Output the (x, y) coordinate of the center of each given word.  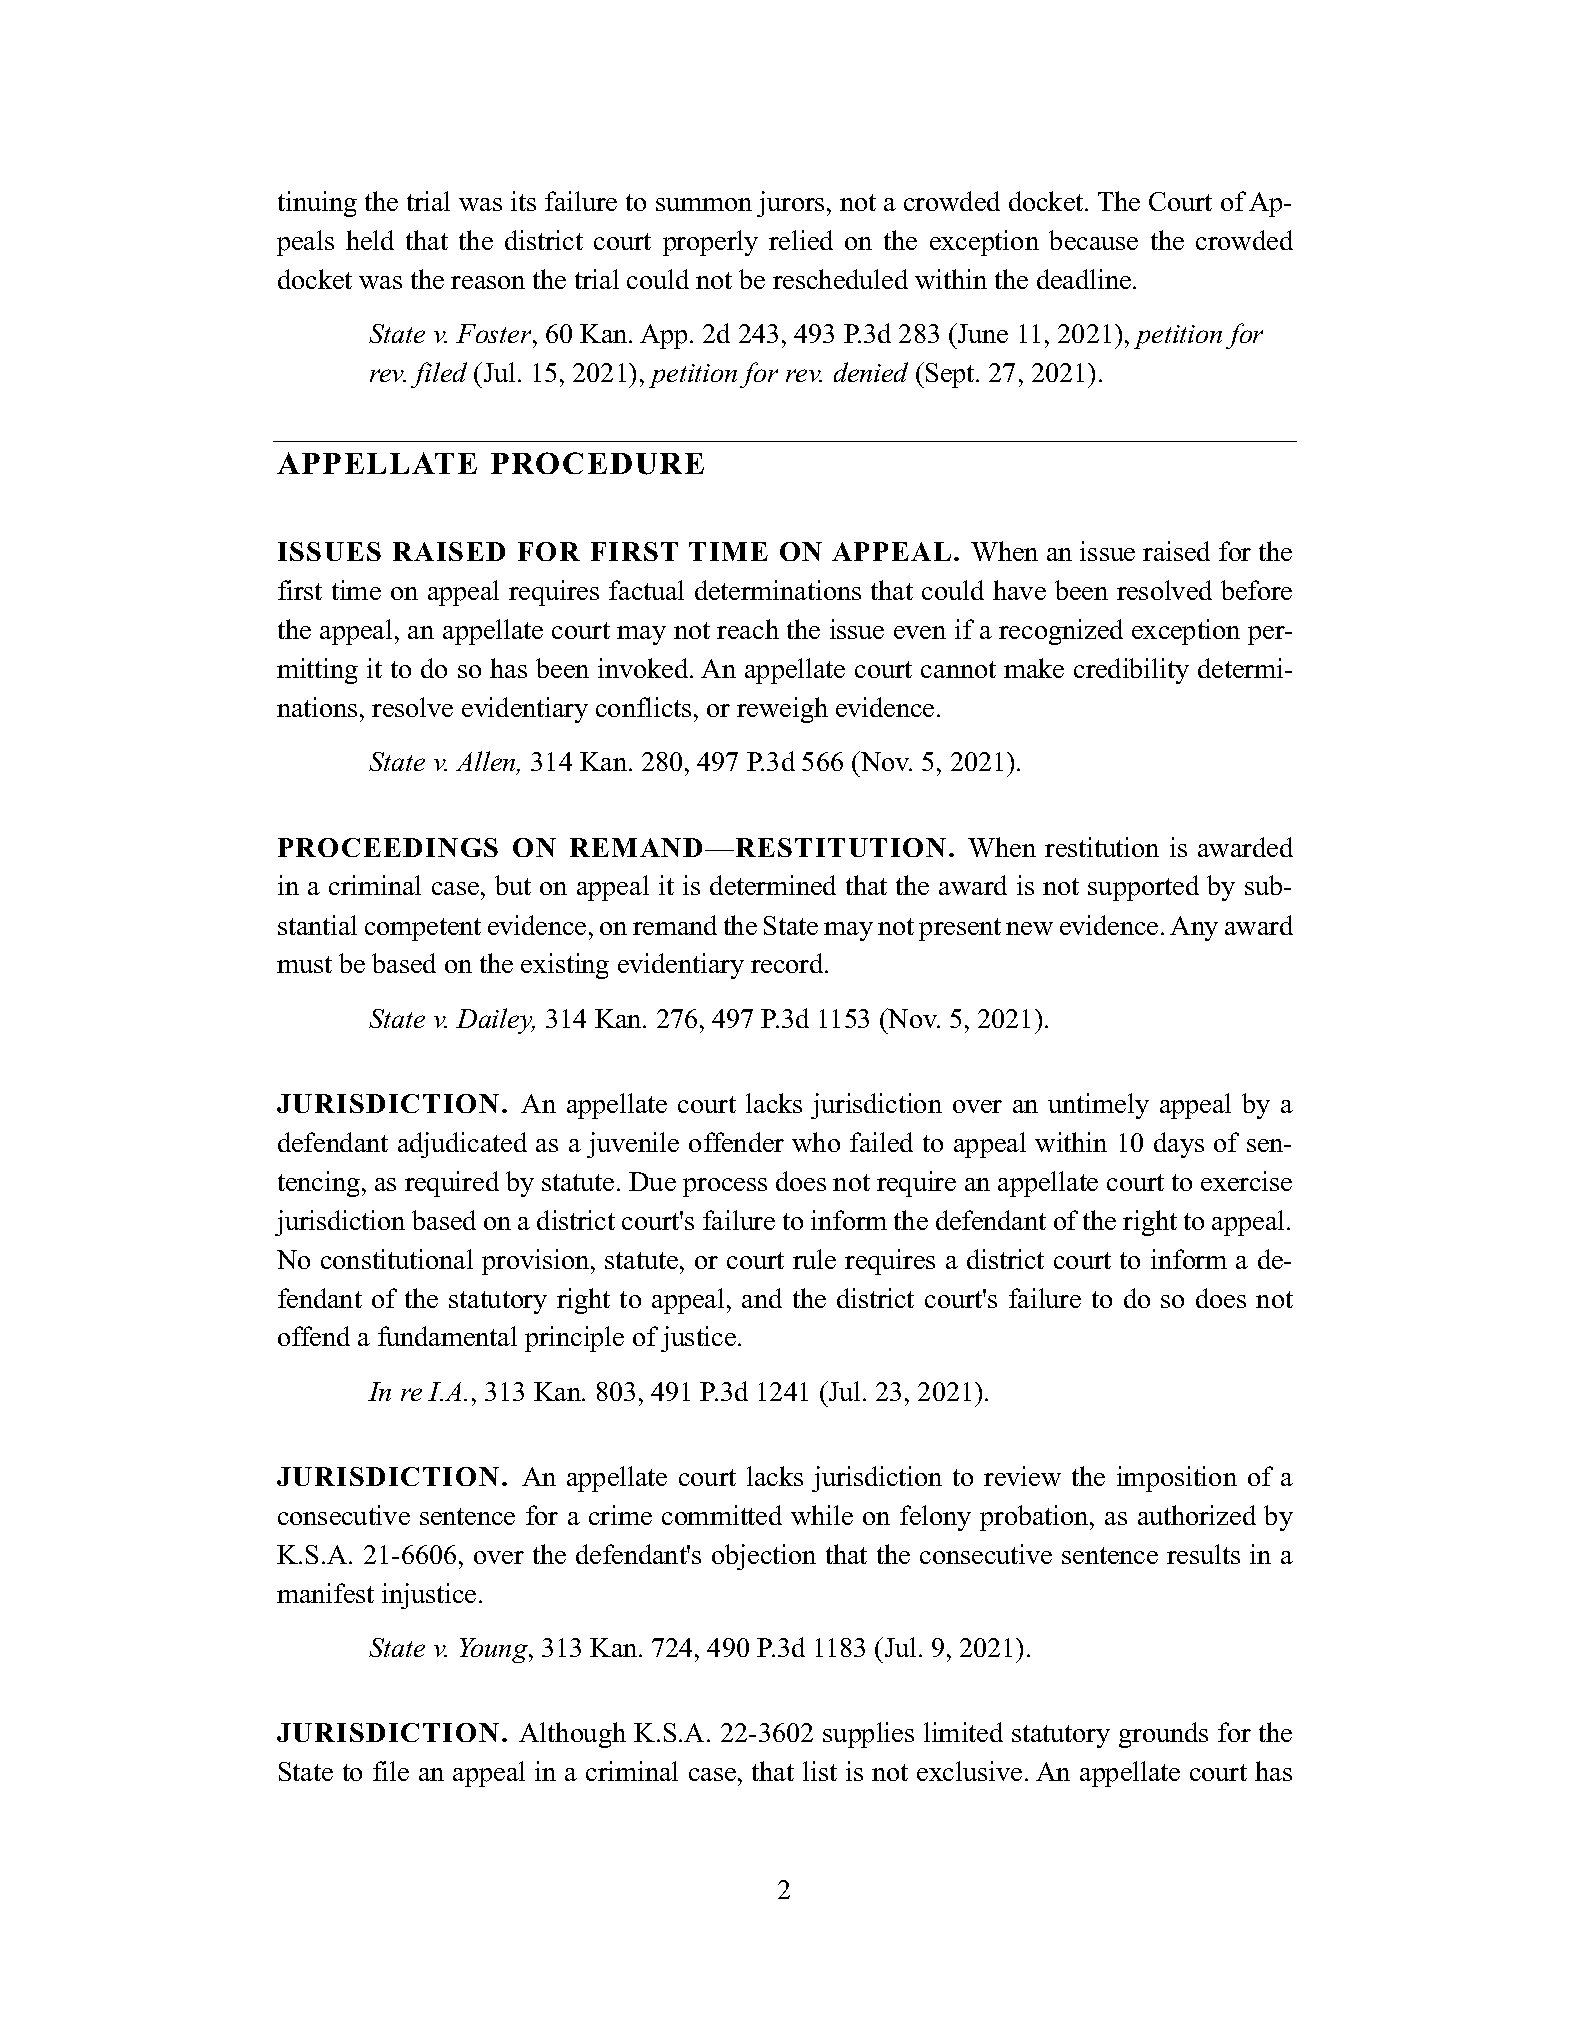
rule (814, 1259)
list (820, 1771)
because (1093, 240)
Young (495, 1650)
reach (748, 629)
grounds (1163, 1735)
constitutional (397, 1259)
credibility (1131, 671)
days (1179, 1145)
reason (488, 282)
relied (801, 240)
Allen (487, 763)
